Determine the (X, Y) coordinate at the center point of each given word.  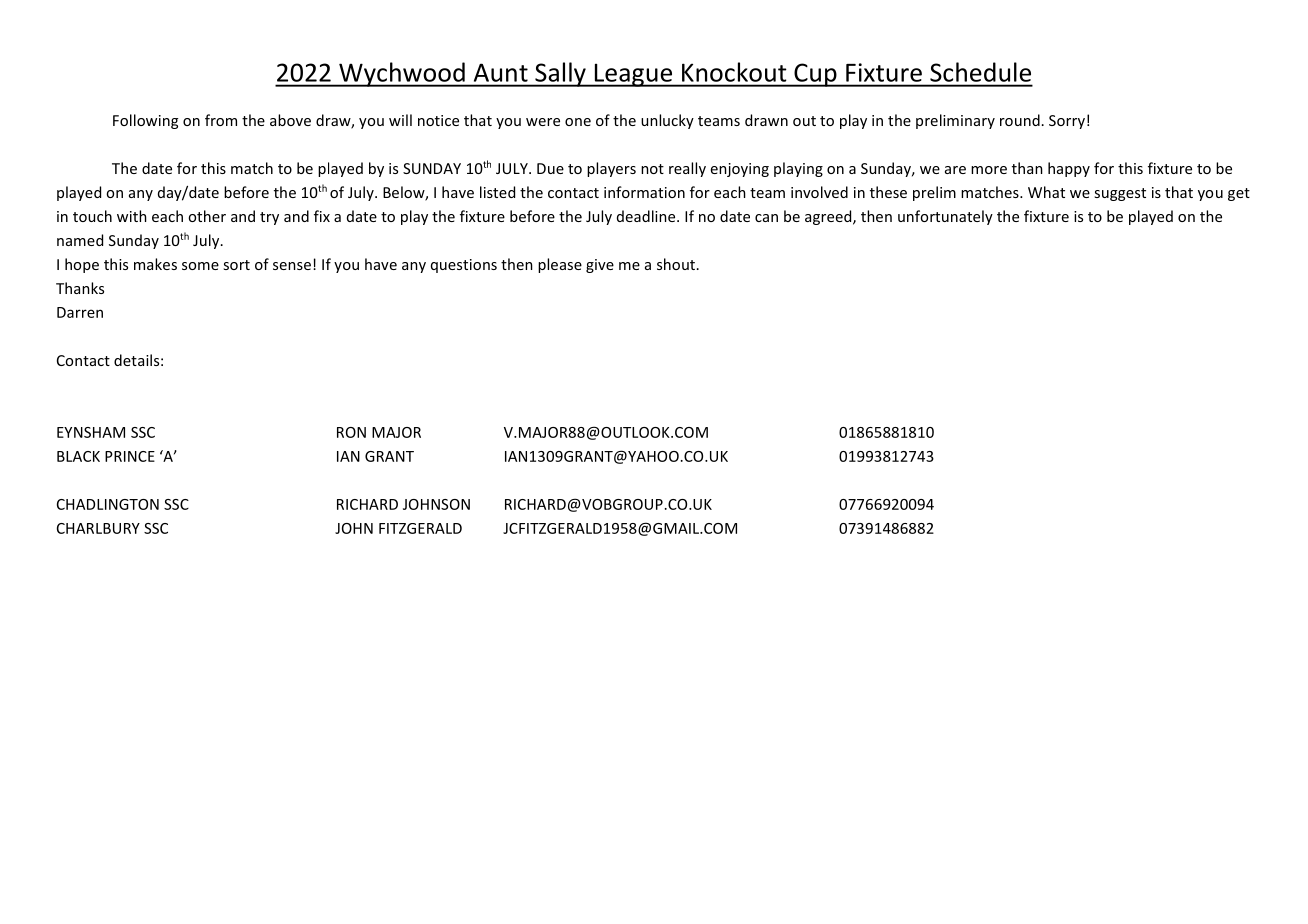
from (221, 120)
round (1020, 120)
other (207, 216)
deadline (647, 216)
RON (351, 432)
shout (676, 264)
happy (1069, 169)
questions (464, 266)
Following (145, 121)
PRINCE (130, 456)
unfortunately (945, 217)
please (560, 265)
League (633, 75)
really (687, 169)
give (600, 266)
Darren (80, 312)
